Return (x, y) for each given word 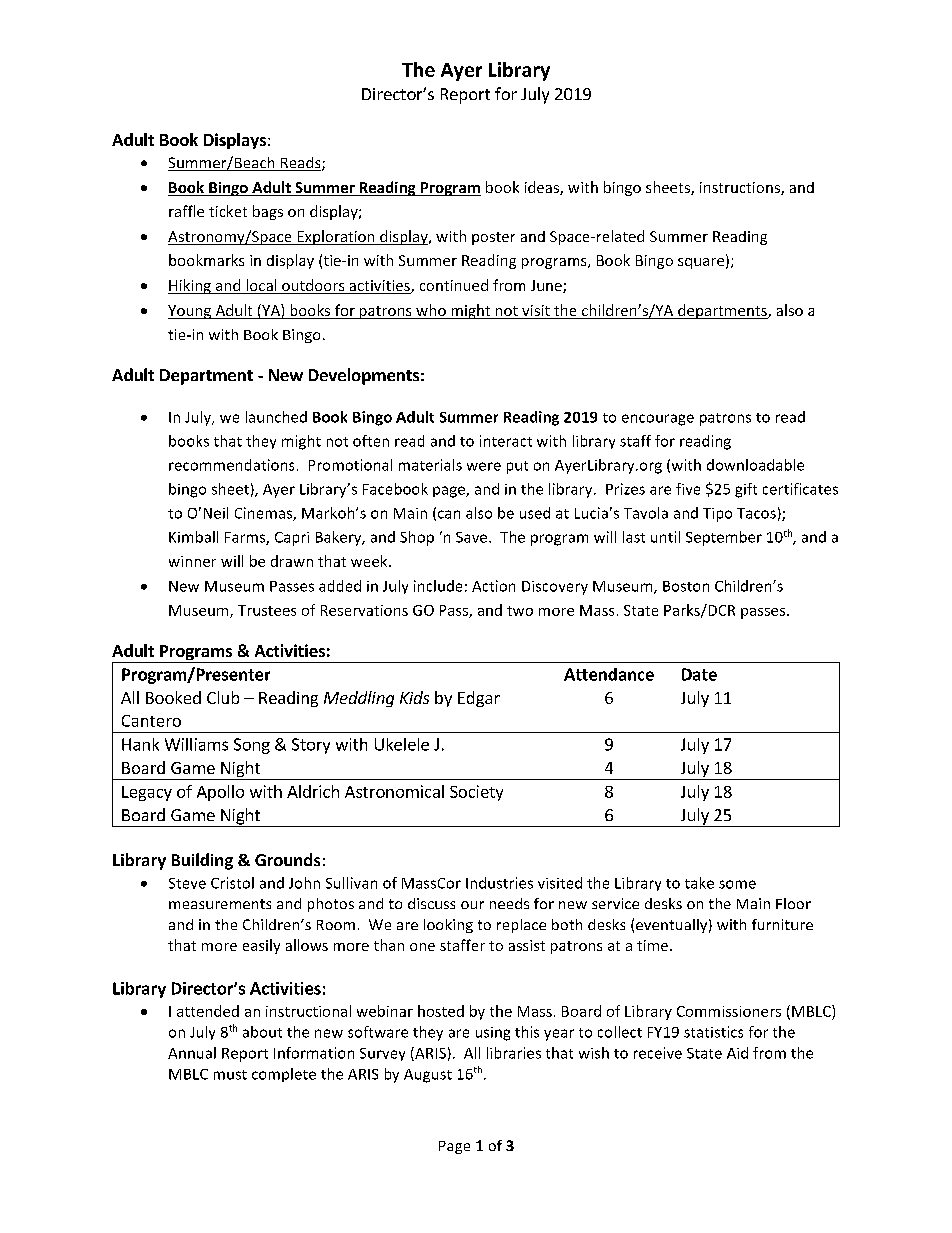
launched (276, 417)
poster (493, 238)
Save (473, 537)
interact (506, 441)
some (737, 884)
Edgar (479, 699)
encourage (658, 420)
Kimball (193, 537)
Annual (192, 1053)
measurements (220, 904)
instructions (741, 188)
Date (699, 674)
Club (223, 697)
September (724, 538)
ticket (228, 211)
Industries (499, 883)
